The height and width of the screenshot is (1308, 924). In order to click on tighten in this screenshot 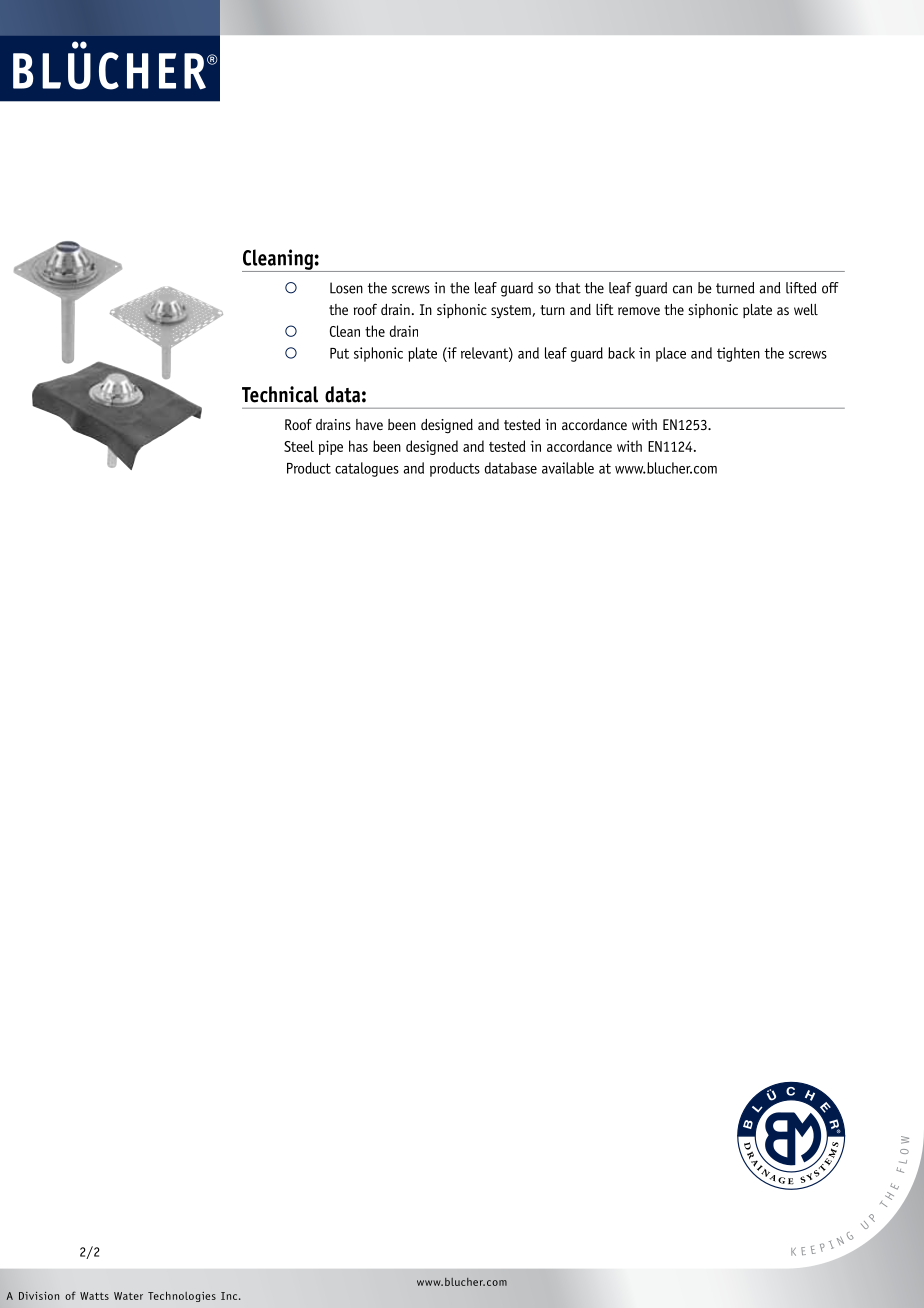, I will do `click(738, 354)`.
